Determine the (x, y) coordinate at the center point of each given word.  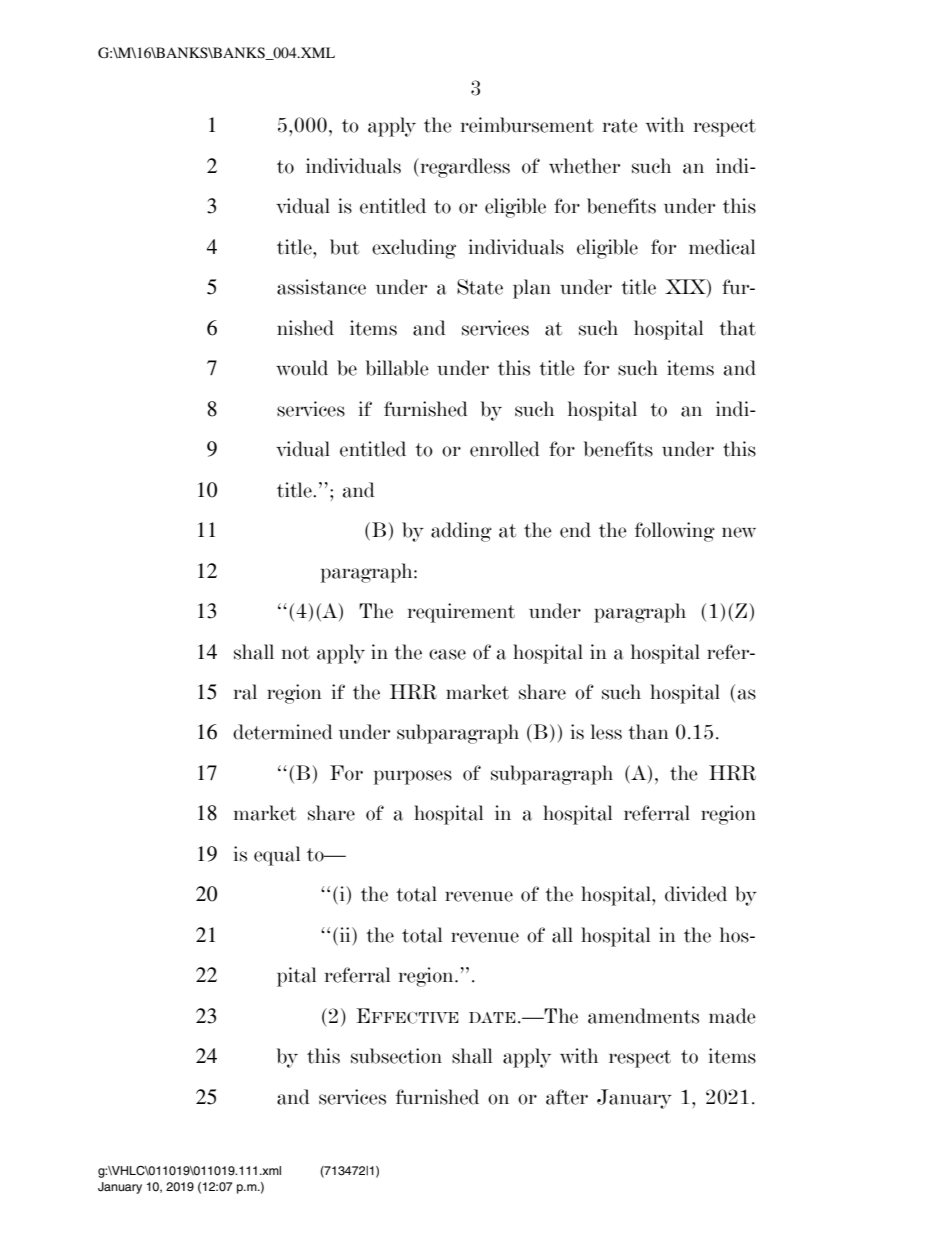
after (567, 1097)
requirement (461, 613)
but (344, 247)
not (296, 653)
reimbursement (527, 125)
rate (620, 126)
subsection (396, 1056)
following (675, 532)
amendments (643, 1016)
